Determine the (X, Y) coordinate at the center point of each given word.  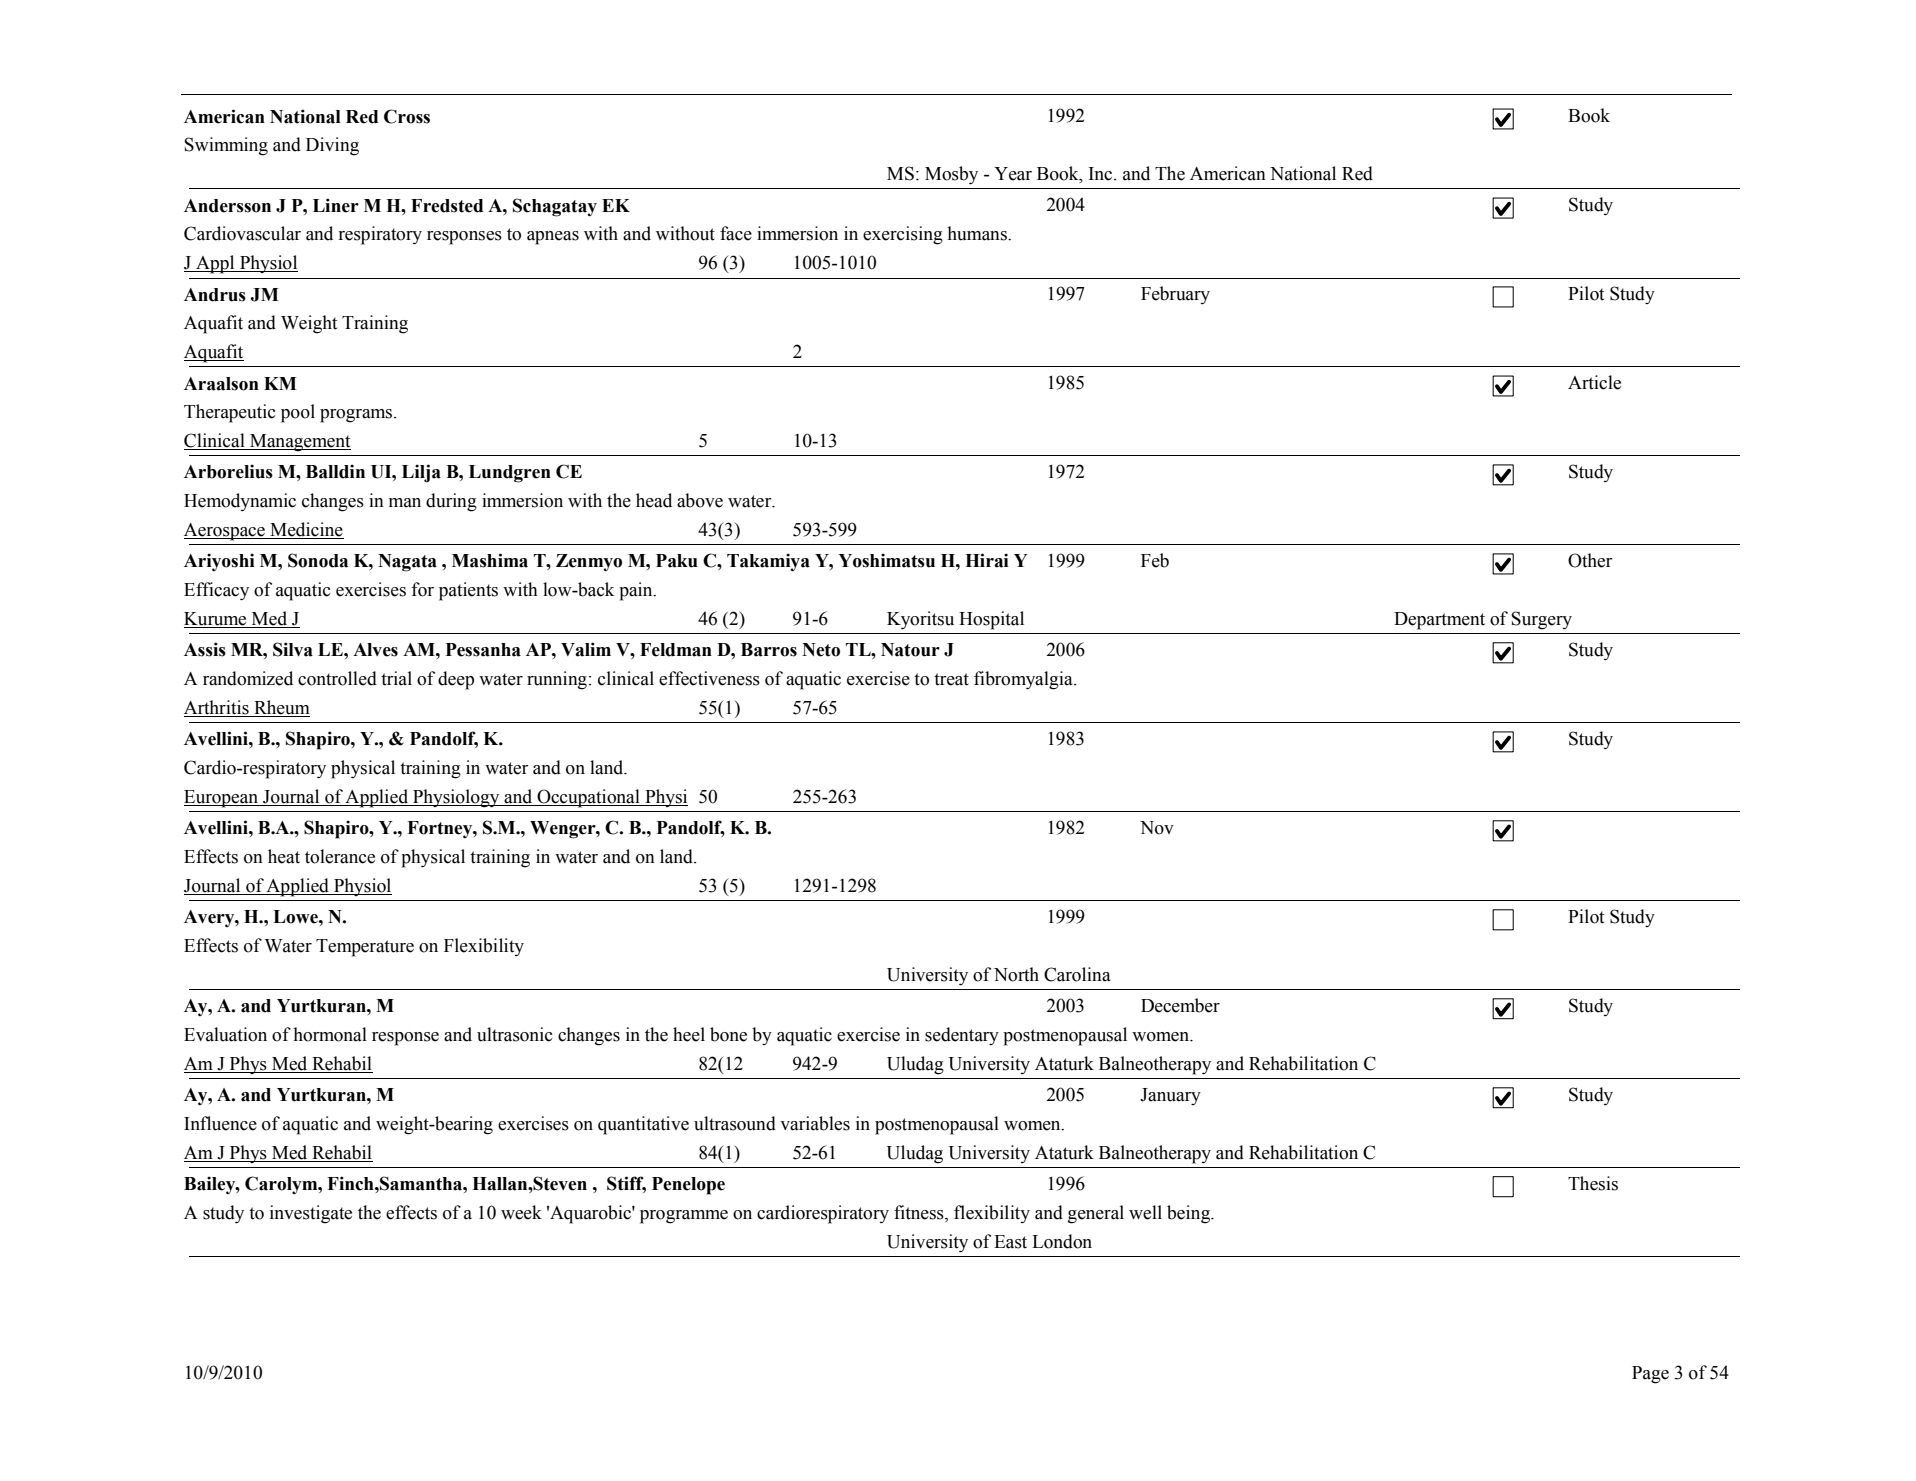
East (1010, 1242)
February (1175, 295)
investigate (311, 1214)
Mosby (951, 175)
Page (1650, 1375)
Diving (332, 146)
